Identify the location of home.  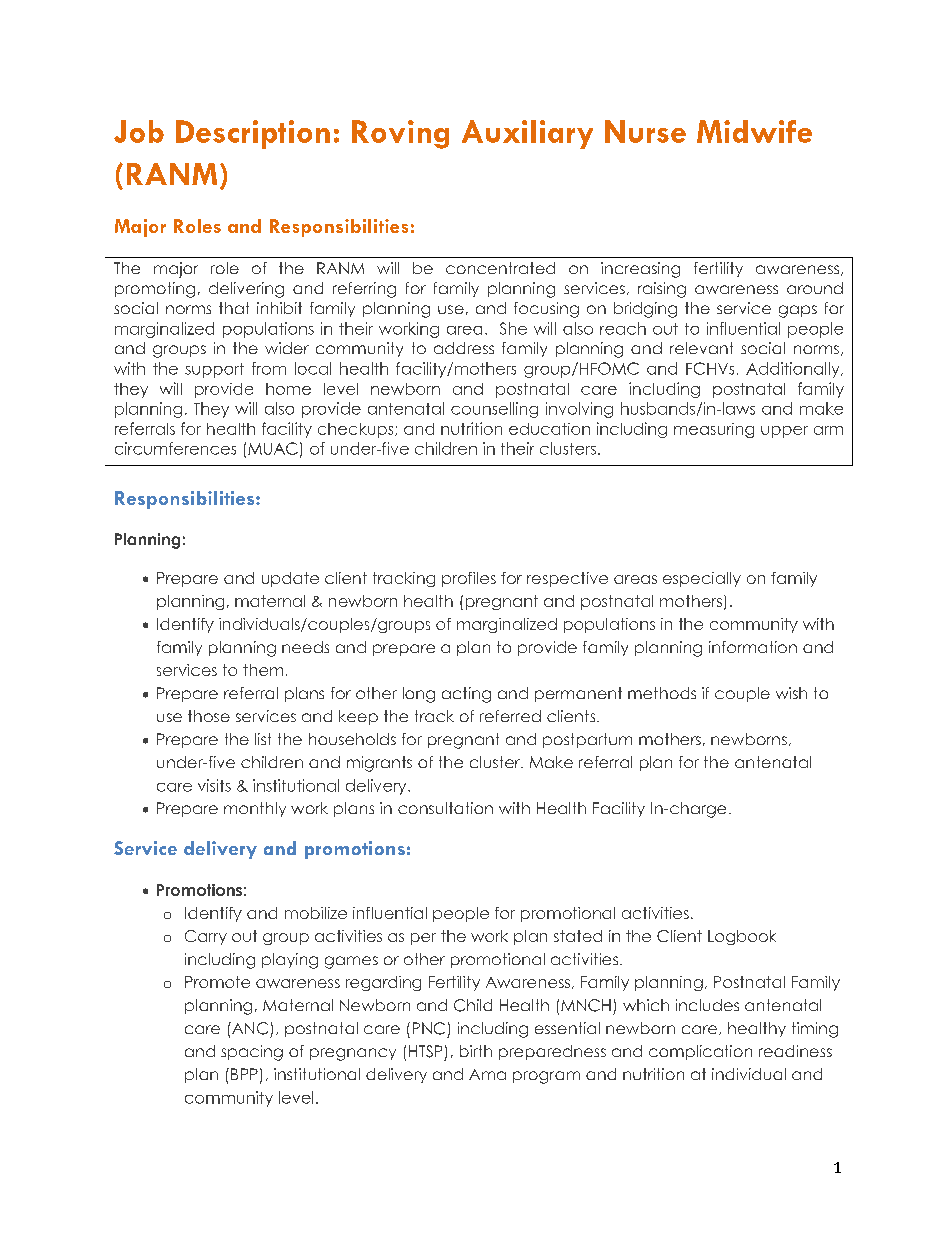
(288, 389).
